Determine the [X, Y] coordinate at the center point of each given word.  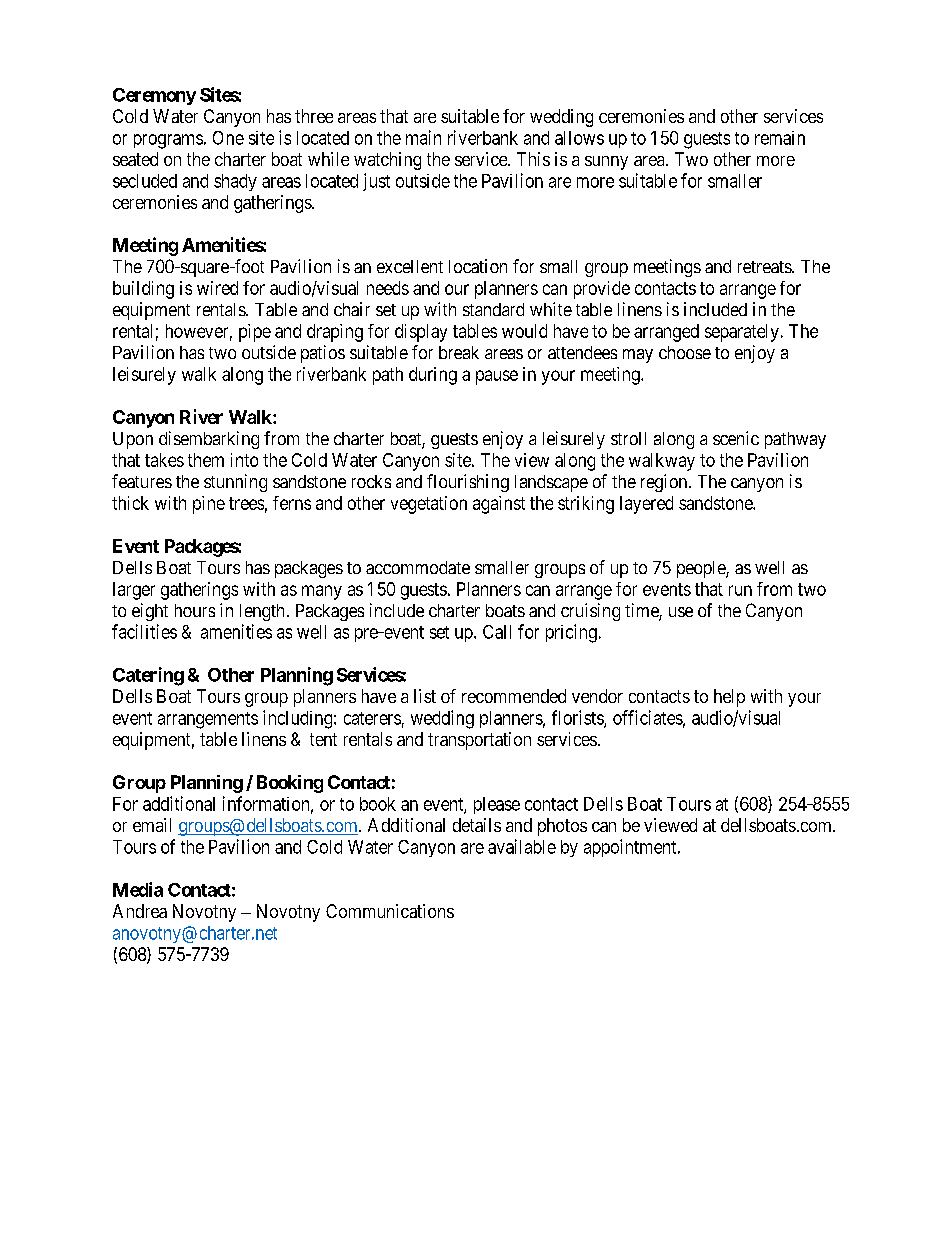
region [665, 483]
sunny [606, 163]
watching [387, 161]
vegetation [429, 505]
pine [209, 505]
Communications [390, 911]
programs [168, 141]
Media [138, 889]
